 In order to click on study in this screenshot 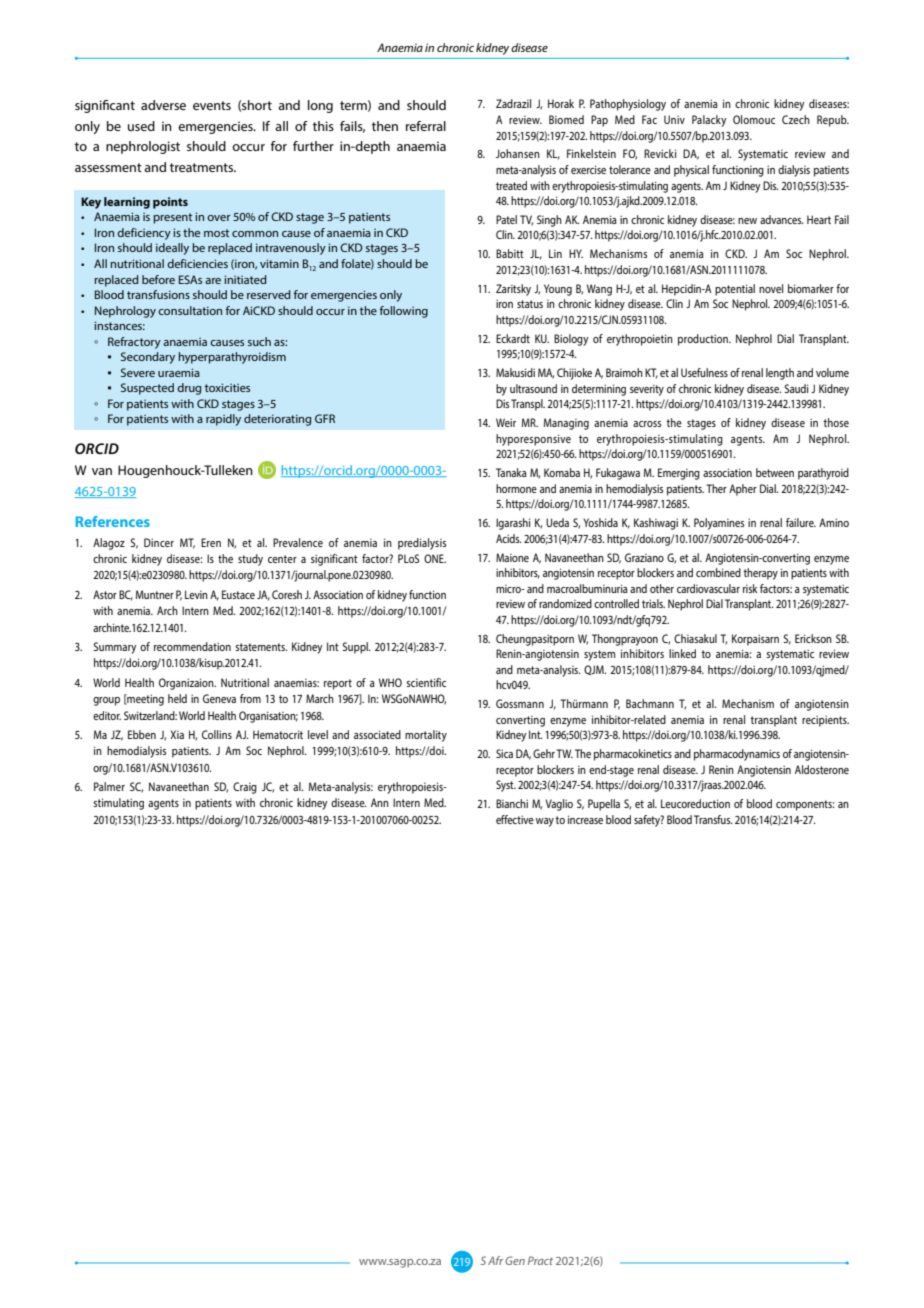, I will do `click(250, 560)`.
